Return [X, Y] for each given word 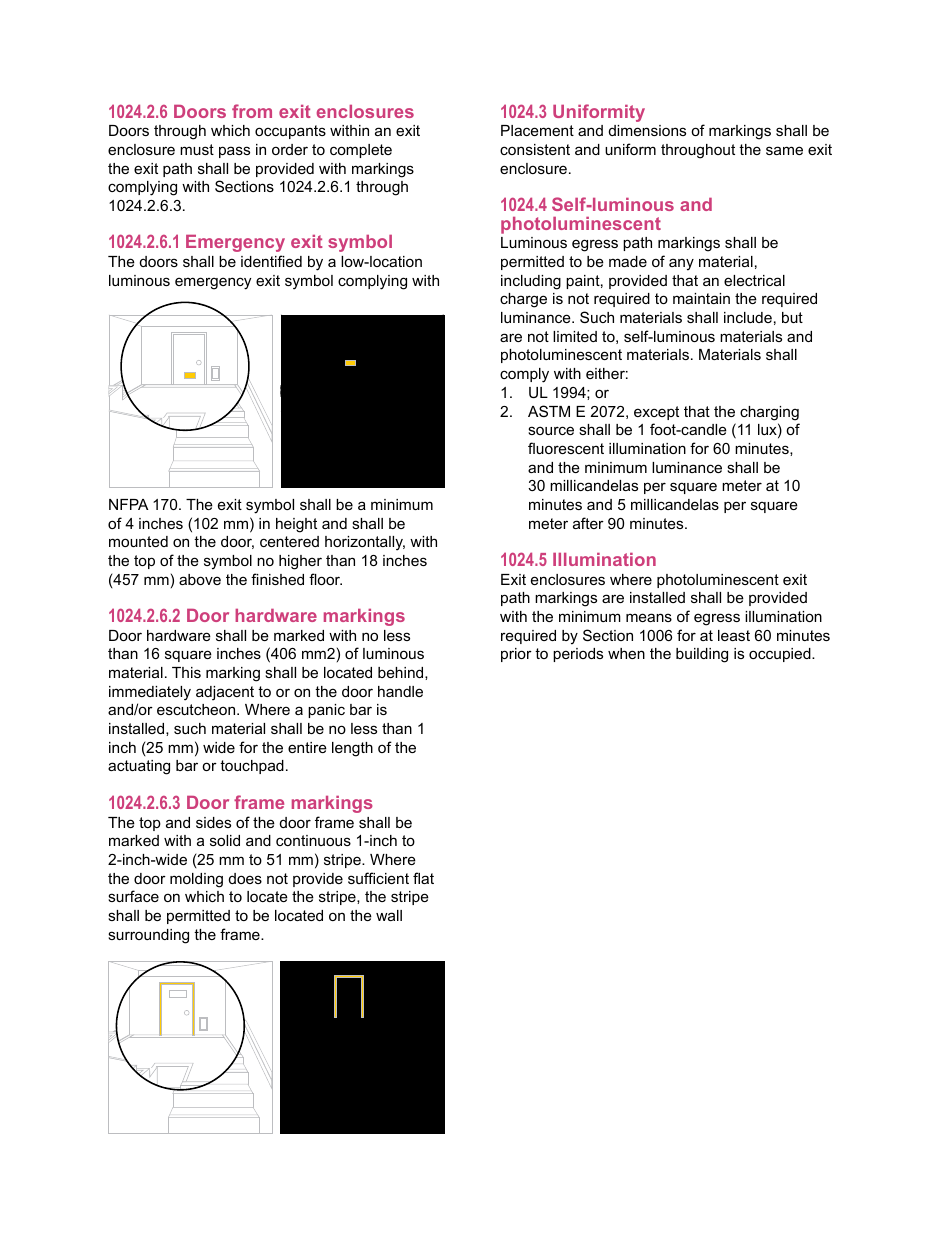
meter [548, 523]
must [197, 149]
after [588, 523]
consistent [535, 149]
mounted [138, 541]
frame [241, 934]
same [784, 150]
